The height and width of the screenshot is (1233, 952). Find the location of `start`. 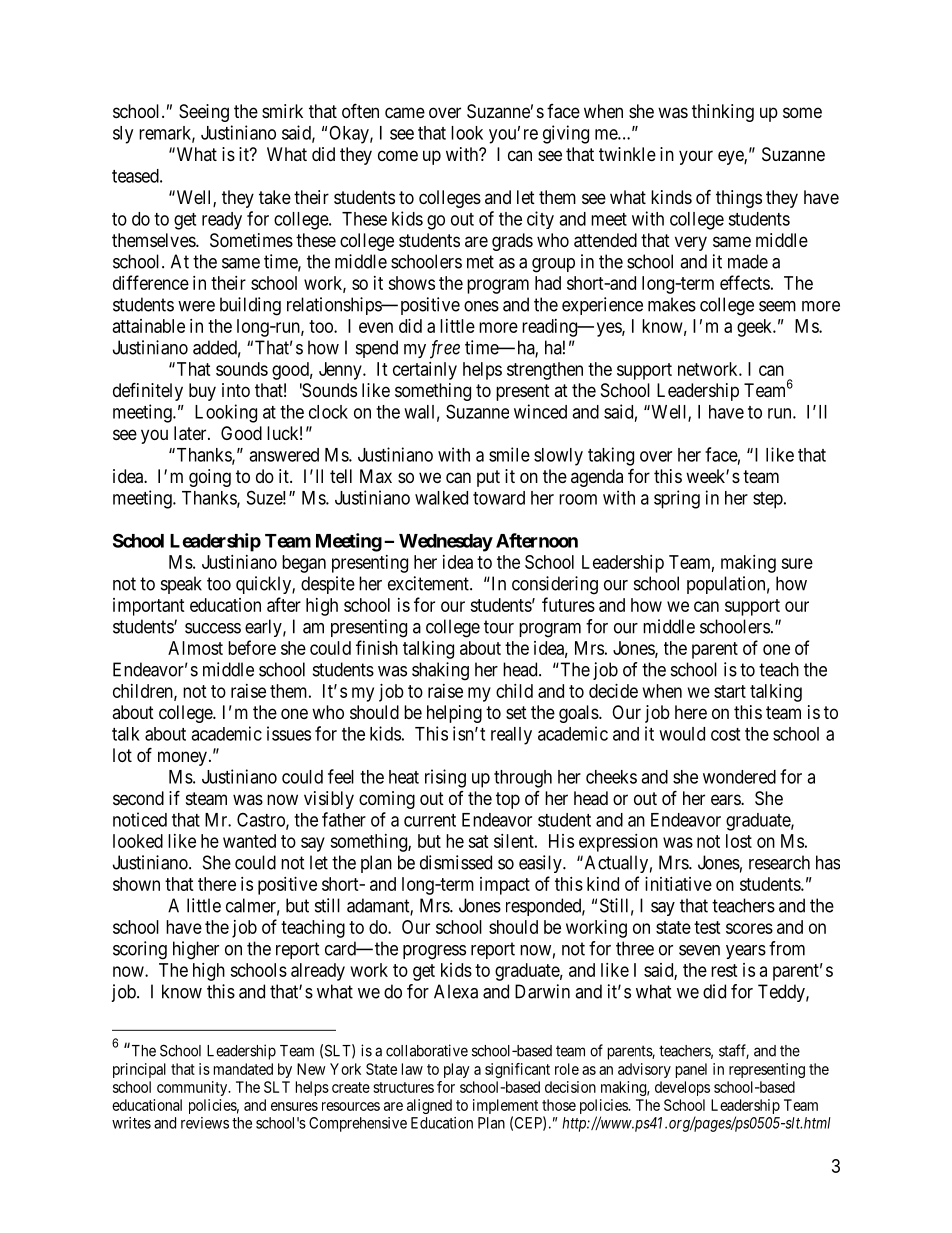

start is located at coordinates (730, 691).
